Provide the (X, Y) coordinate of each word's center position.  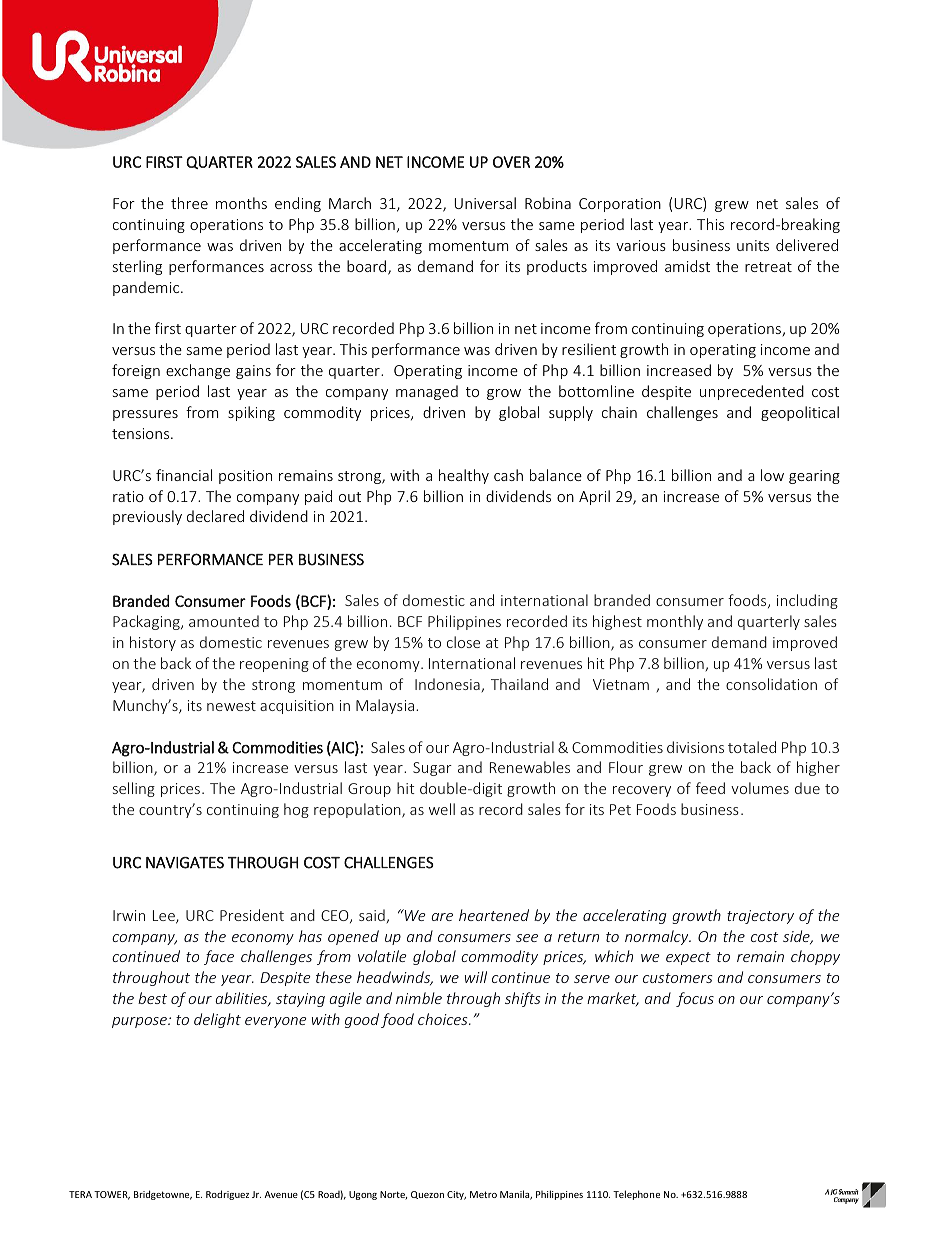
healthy (464, 476)
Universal (485, 203)
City (456, 1195)
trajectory (760, 917)
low (772, 475)
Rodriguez (227, 1195)
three (189, 203)
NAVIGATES (185, 863)
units (753, 245)
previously (147, 517)
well (442, 809)
